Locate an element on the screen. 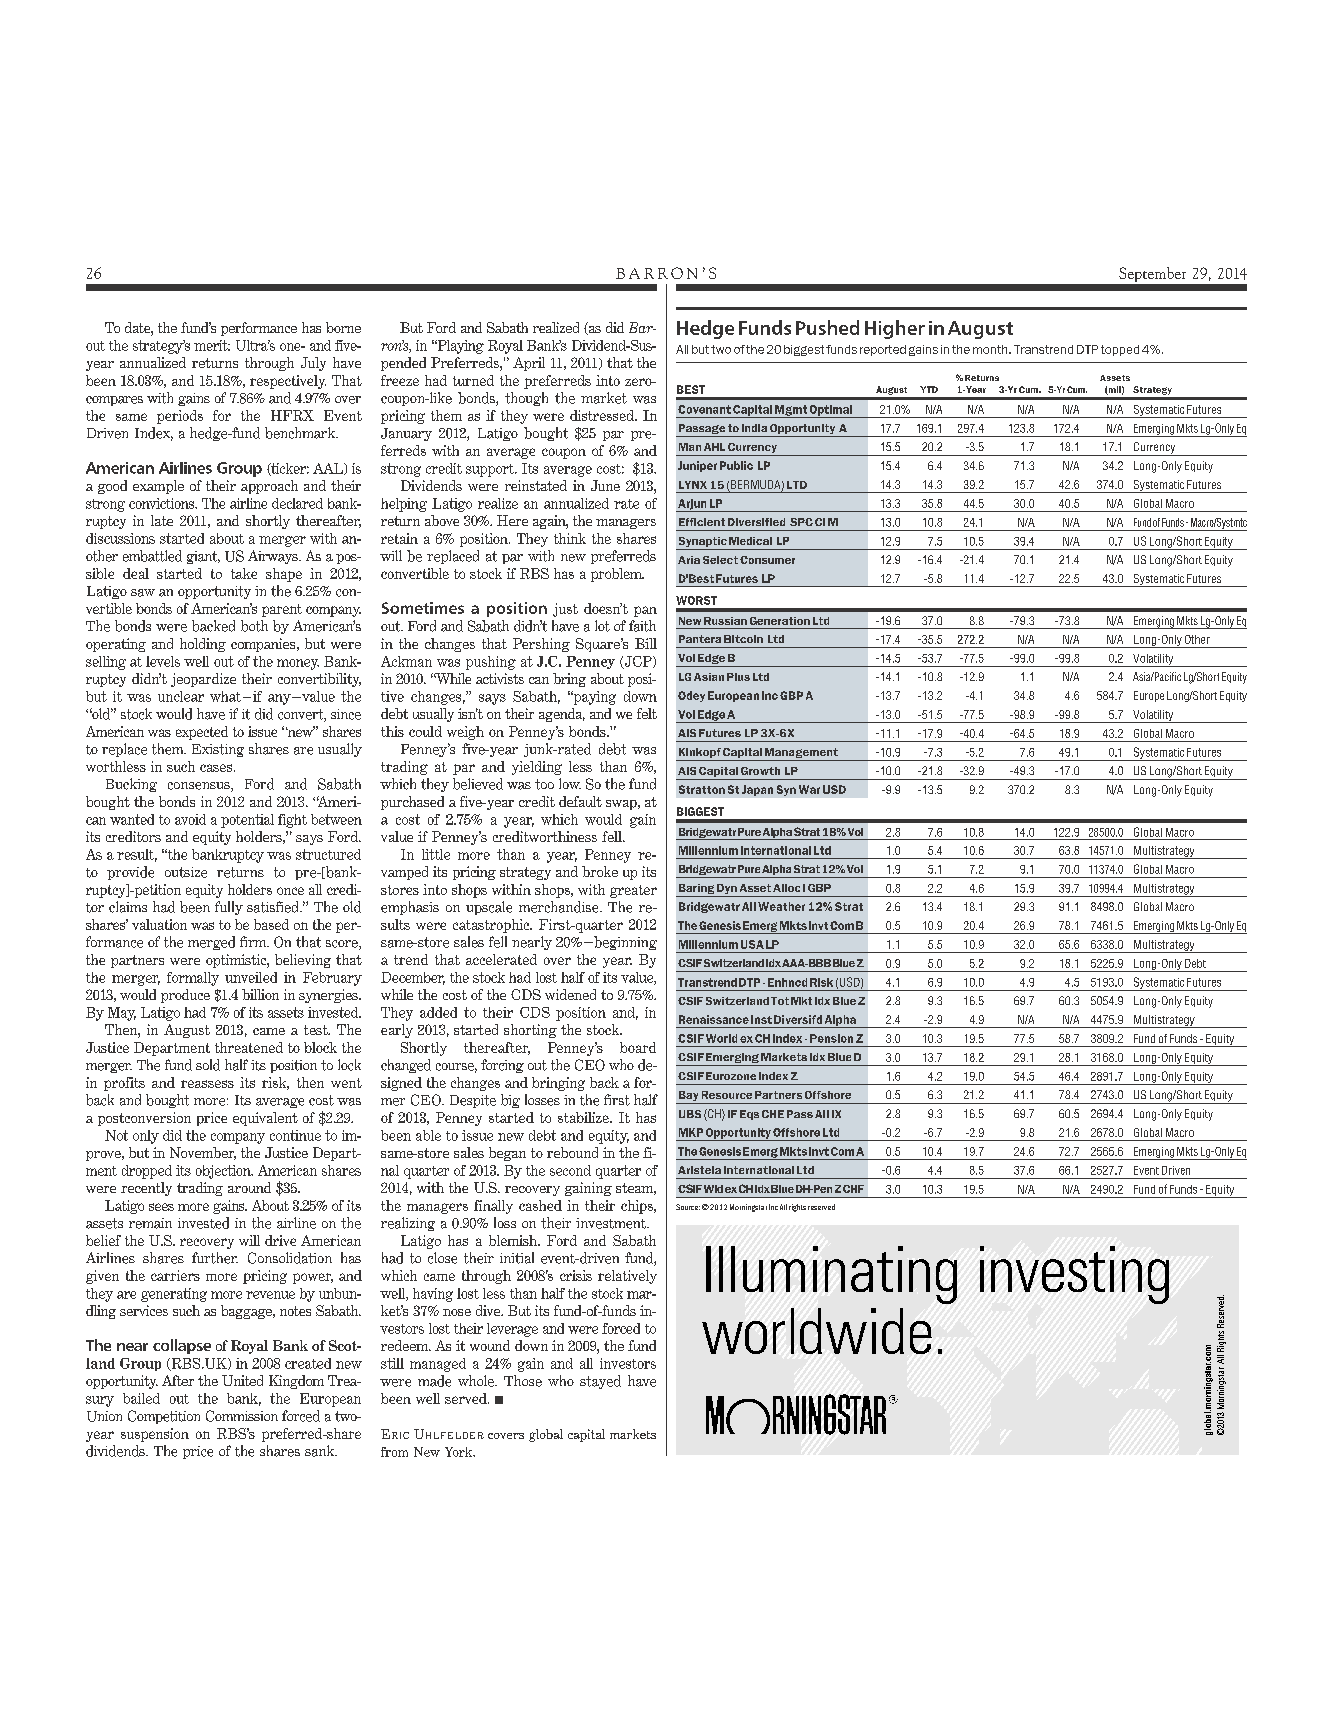  Growth is located at coordinates (760, 771).
